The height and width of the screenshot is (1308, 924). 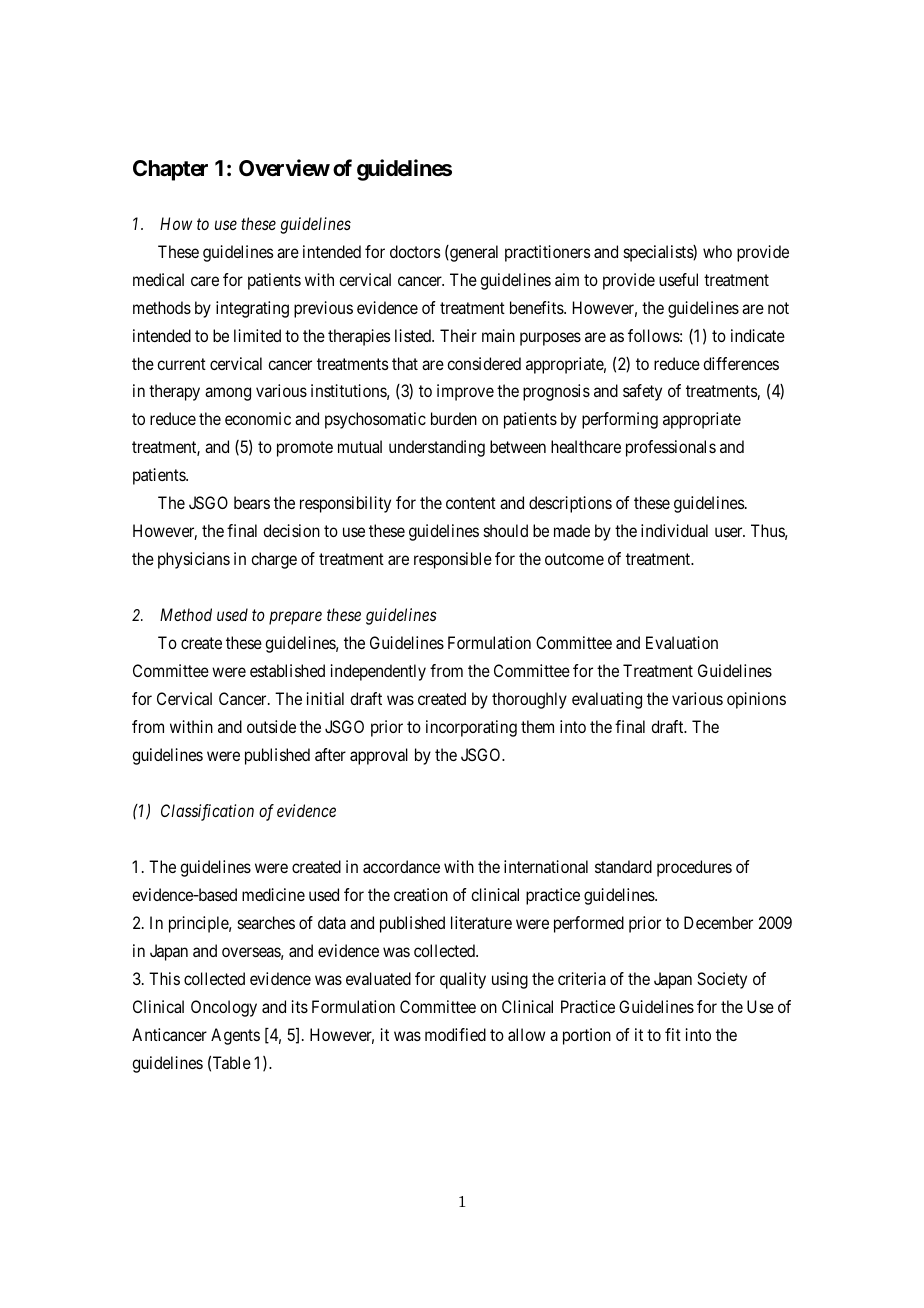 I want to click on modified, so click(x=455, y=1034).
